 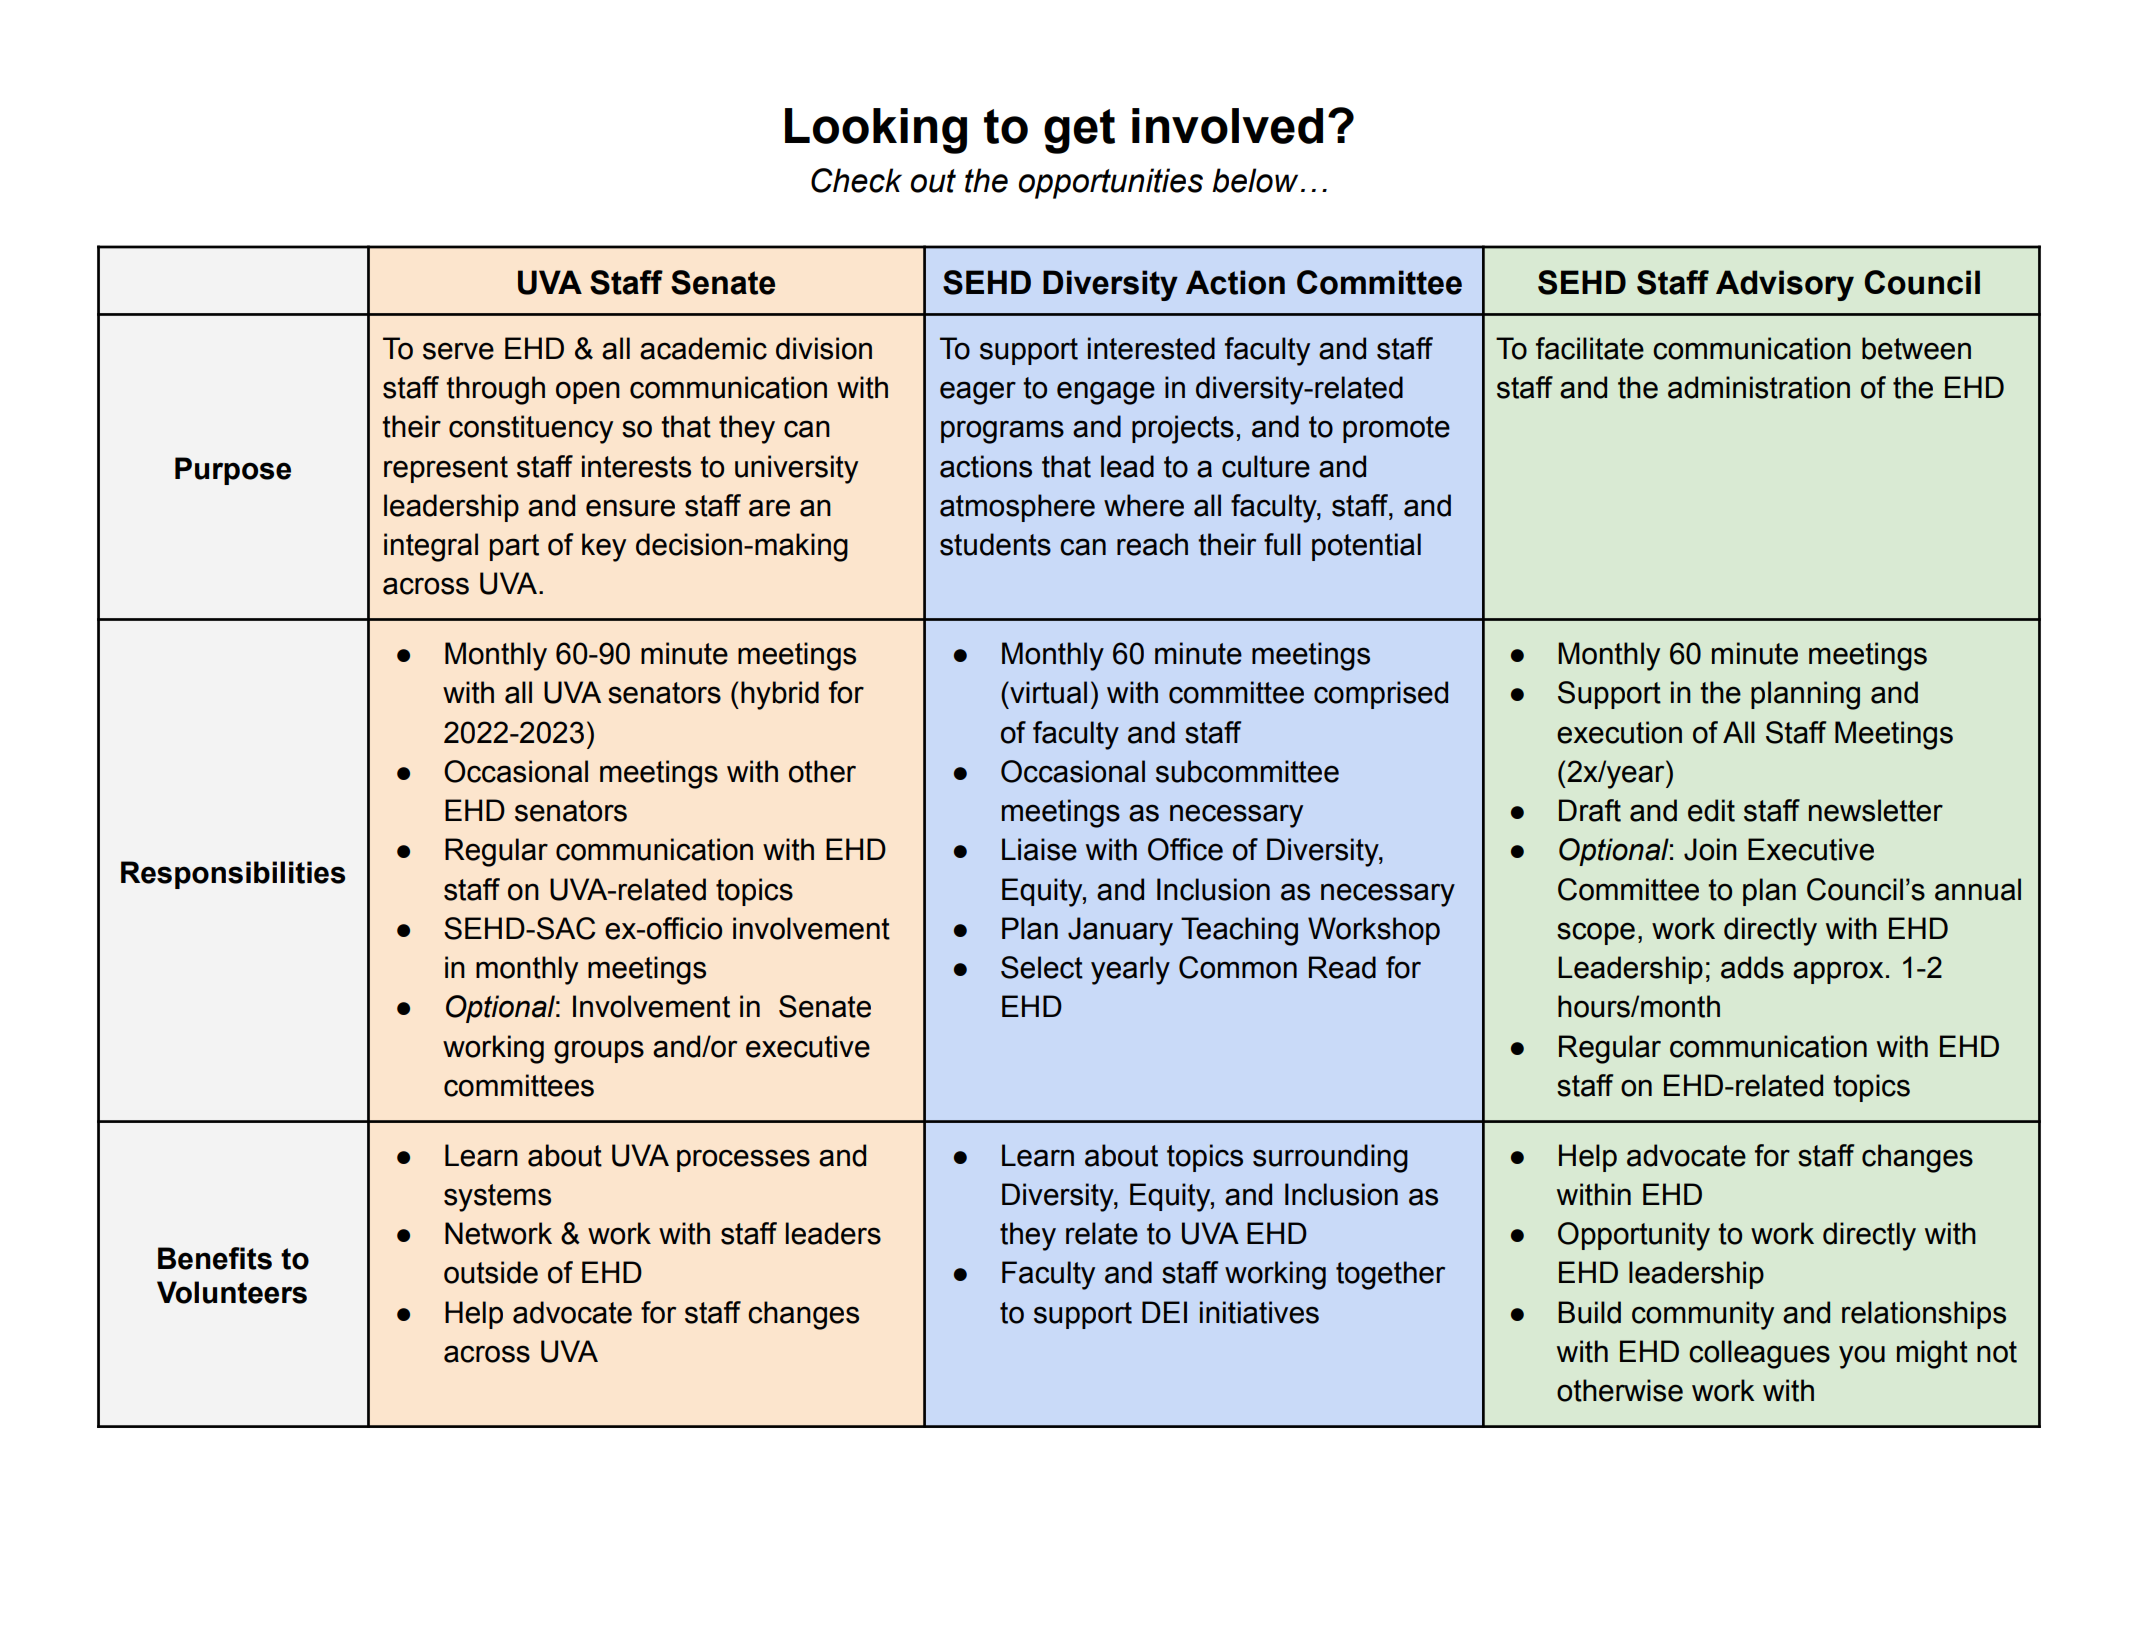 What do you see at coordinates (1838, 972) in the screenshot?
I see `approx` at bounding box center [1838, 972].
